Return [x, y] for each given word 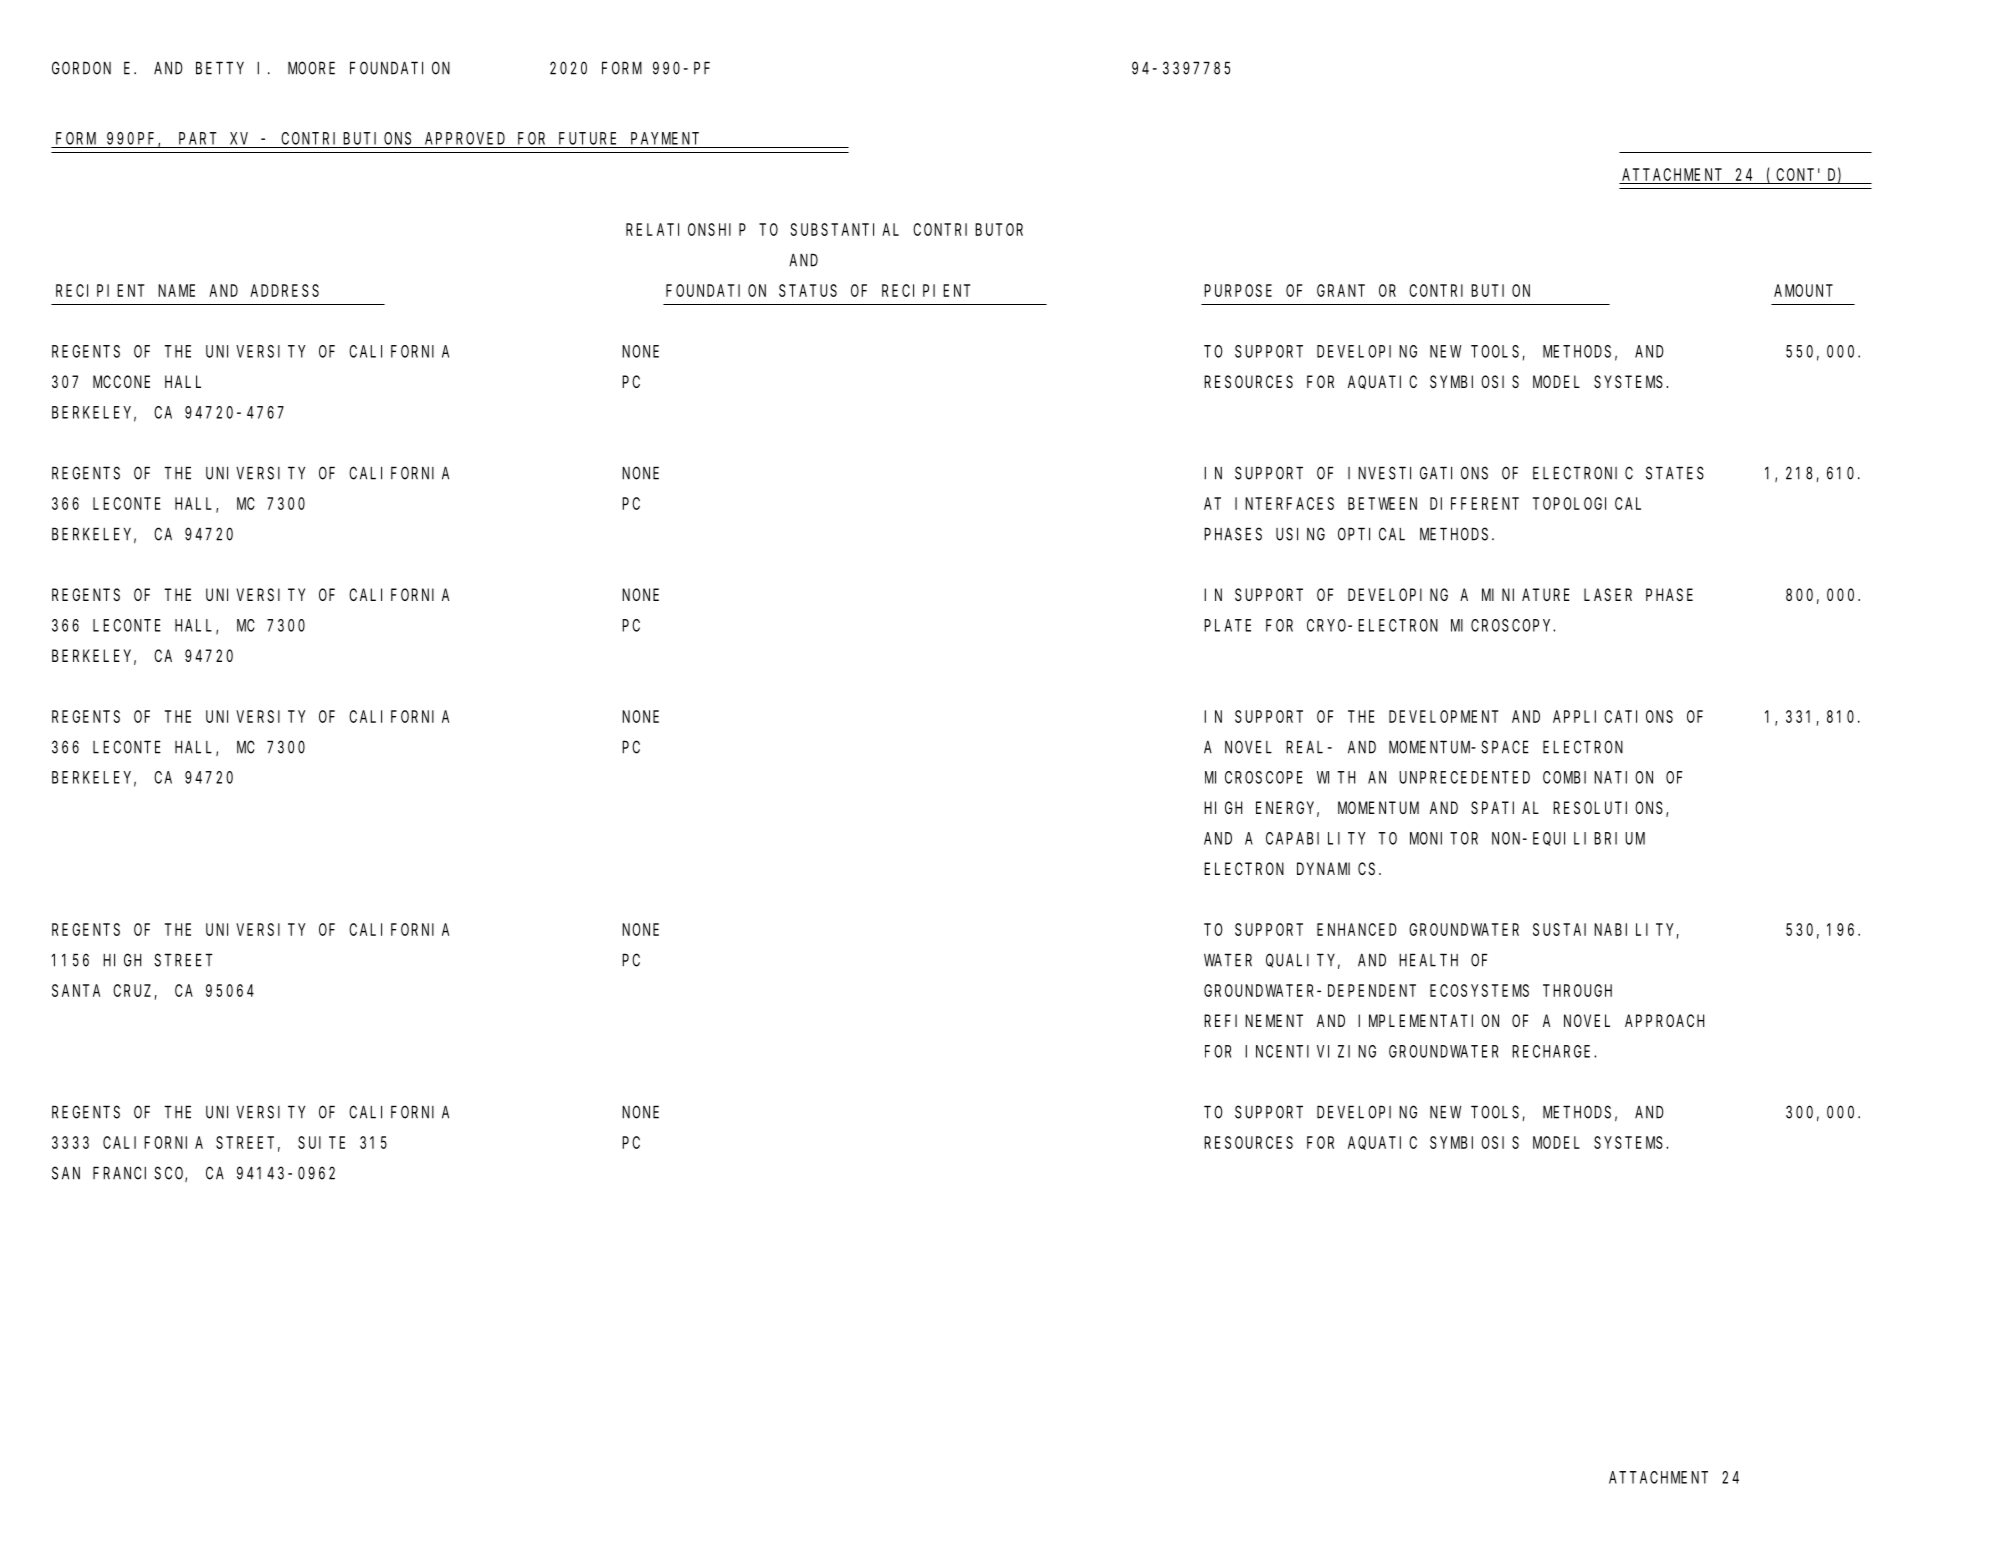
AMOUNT [1803, 290]
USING [1300, 534]
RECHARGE [1553, 1051]
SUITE [321, 1142]
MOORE [311, 68]
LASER [1608, 595]
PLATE [1227, 625]
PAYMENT [665, 138]
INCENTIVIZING [1310, 1051]
